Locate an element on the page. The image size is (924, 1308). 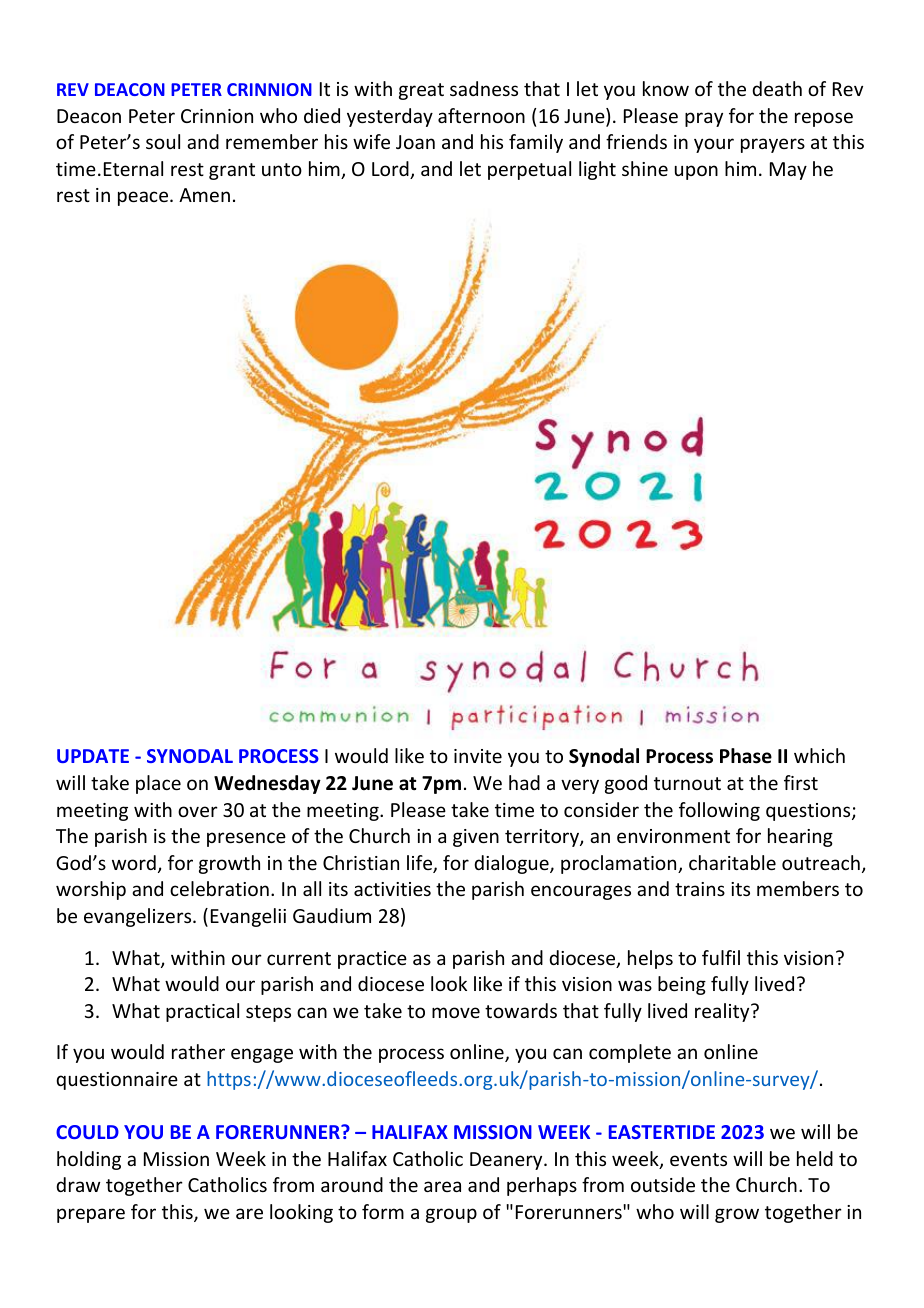
area is located at coordinates (442, 1186).
